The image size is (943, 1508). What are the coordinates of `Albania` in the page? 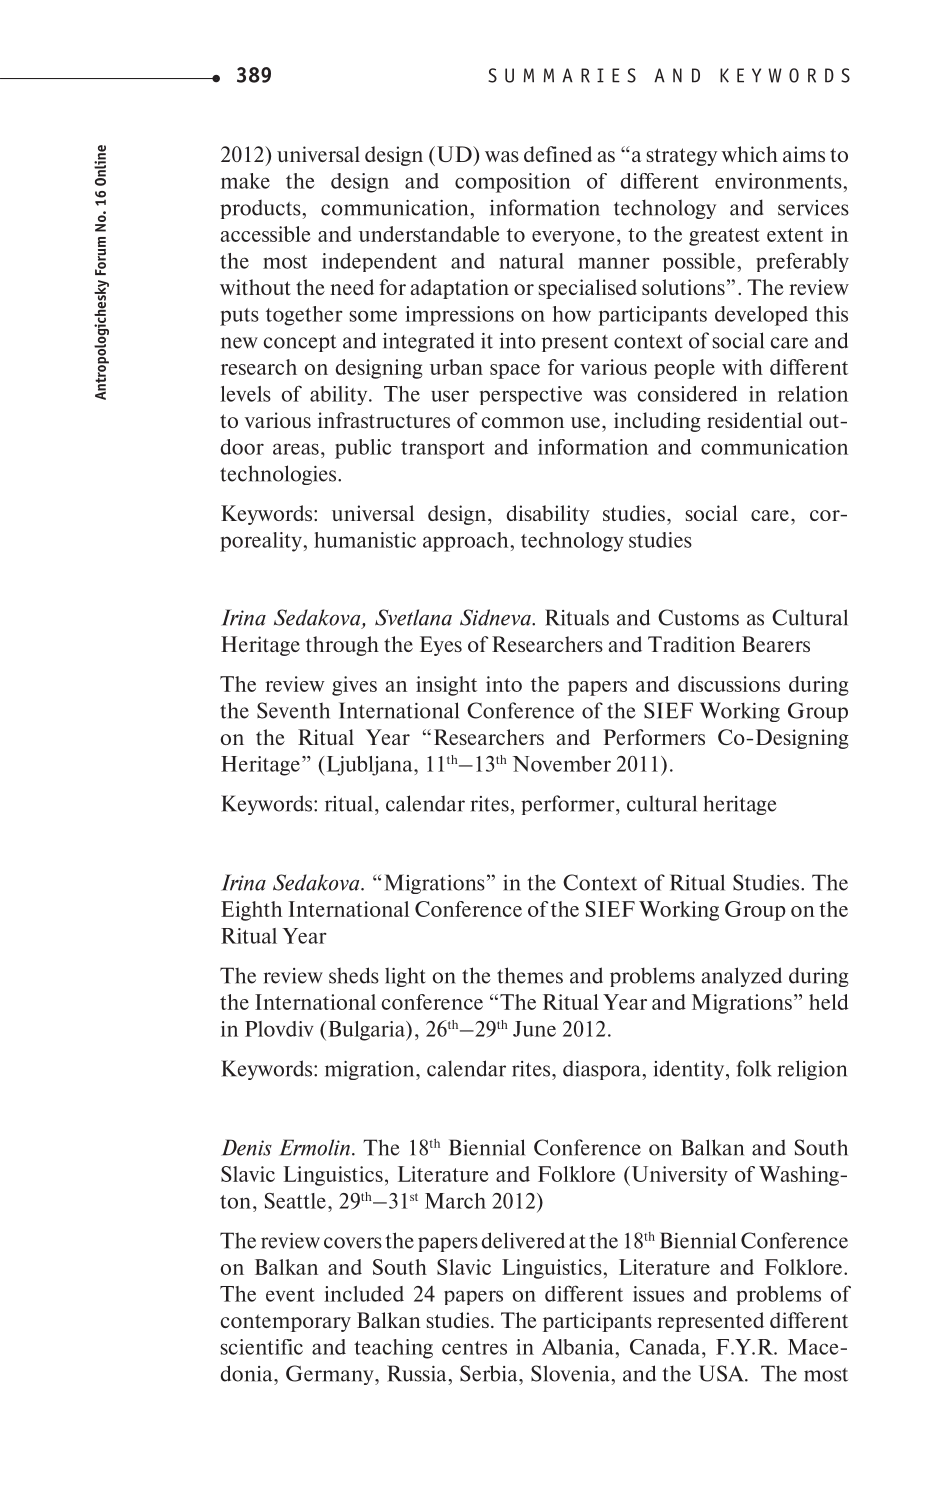 It's located at (579, 1347).
